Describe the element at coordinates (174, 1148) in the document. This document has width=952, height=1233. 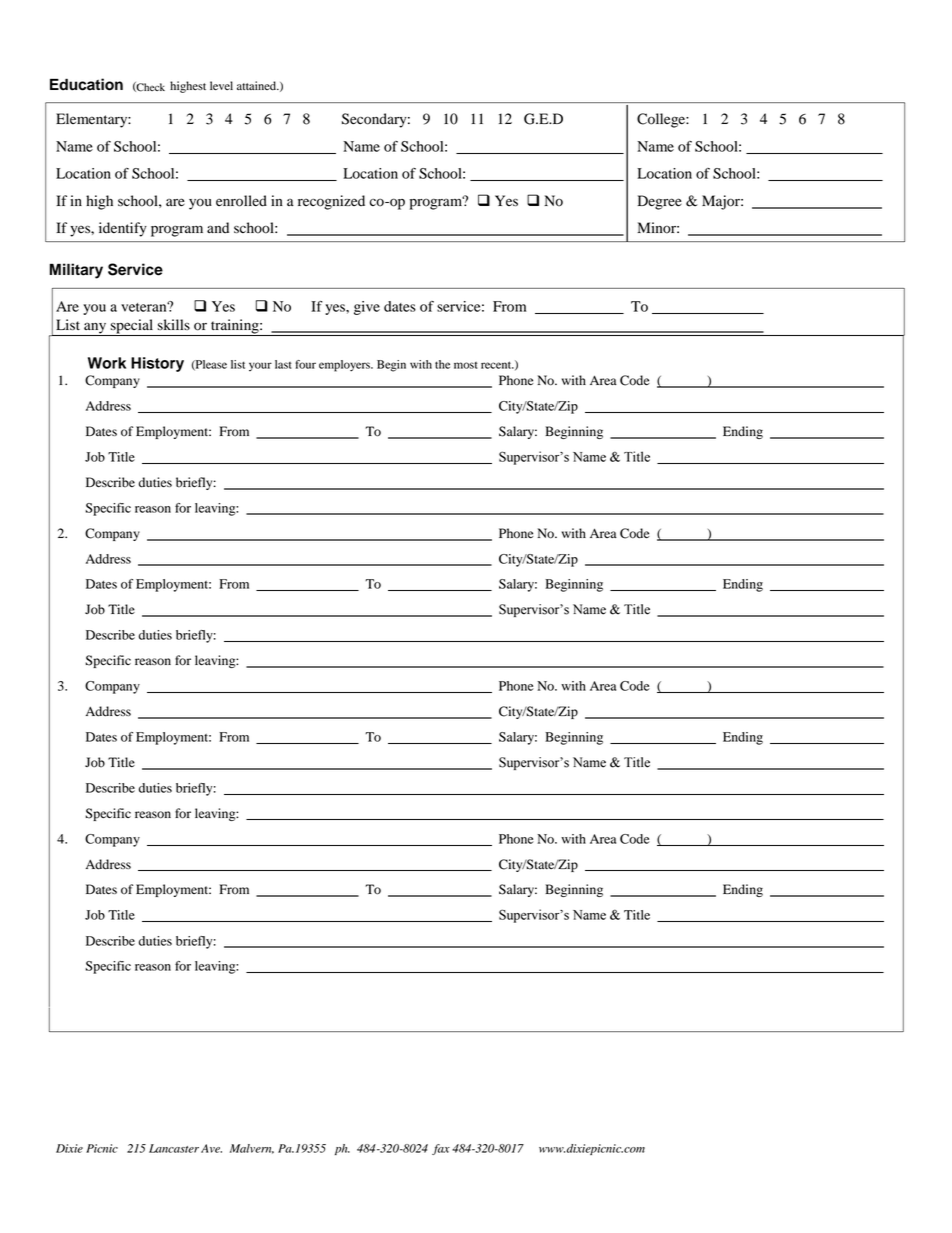
I see `Lancaster` at that location.
